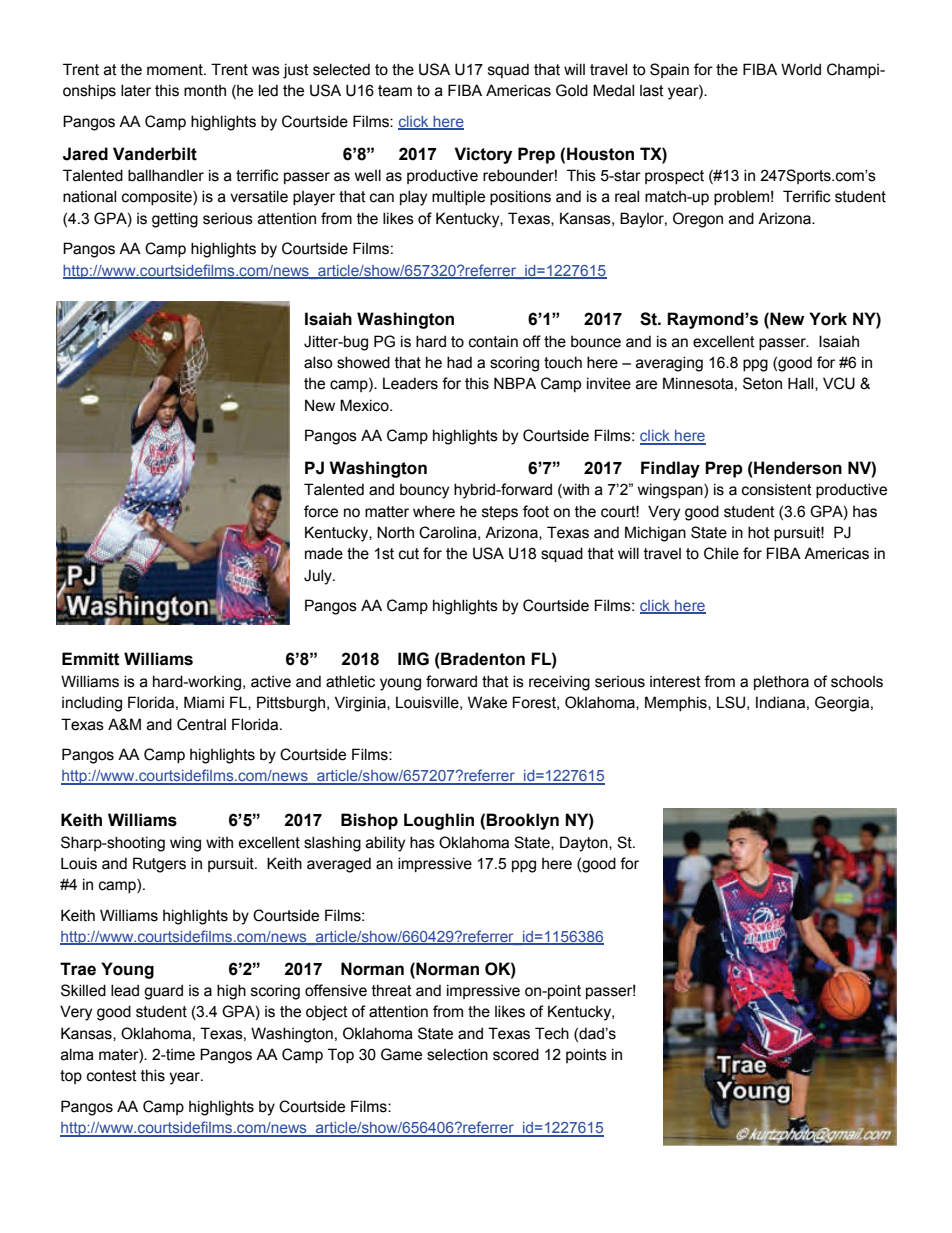 The height and width of the document is (1233, 952). I want to click on contest, so click(112, 1076).
